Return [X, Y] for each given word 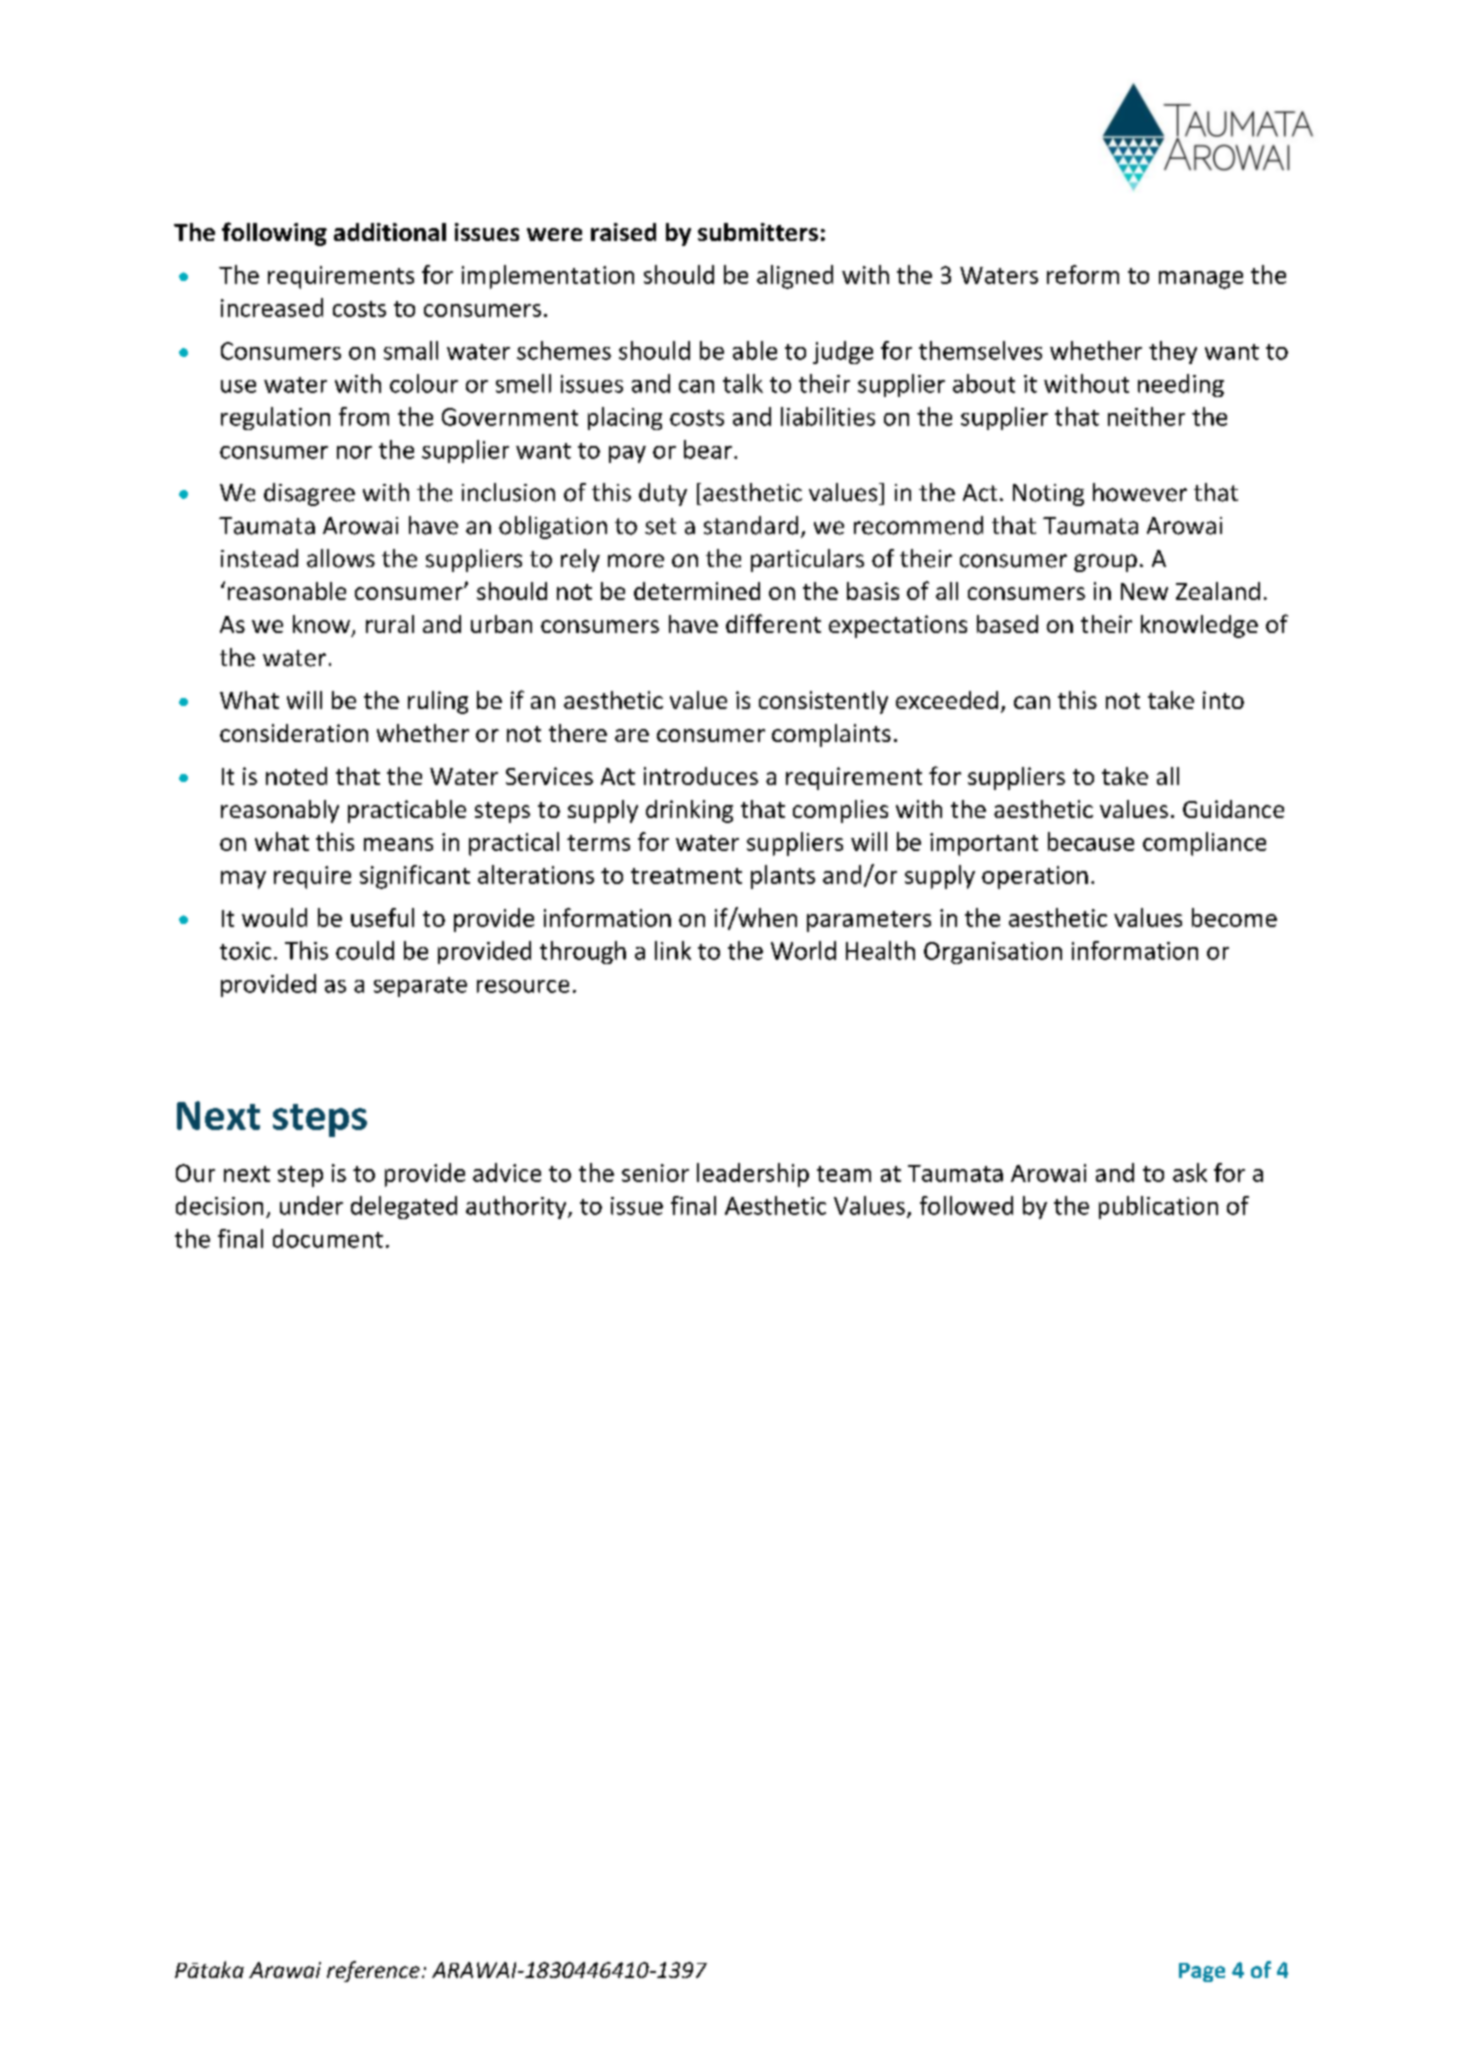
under [311, 1205]
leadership [753, 1175]
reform [1083, 274]
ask [1190, 1172]
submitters [758, 232]
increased [272, 307]
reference [373, 1971]
